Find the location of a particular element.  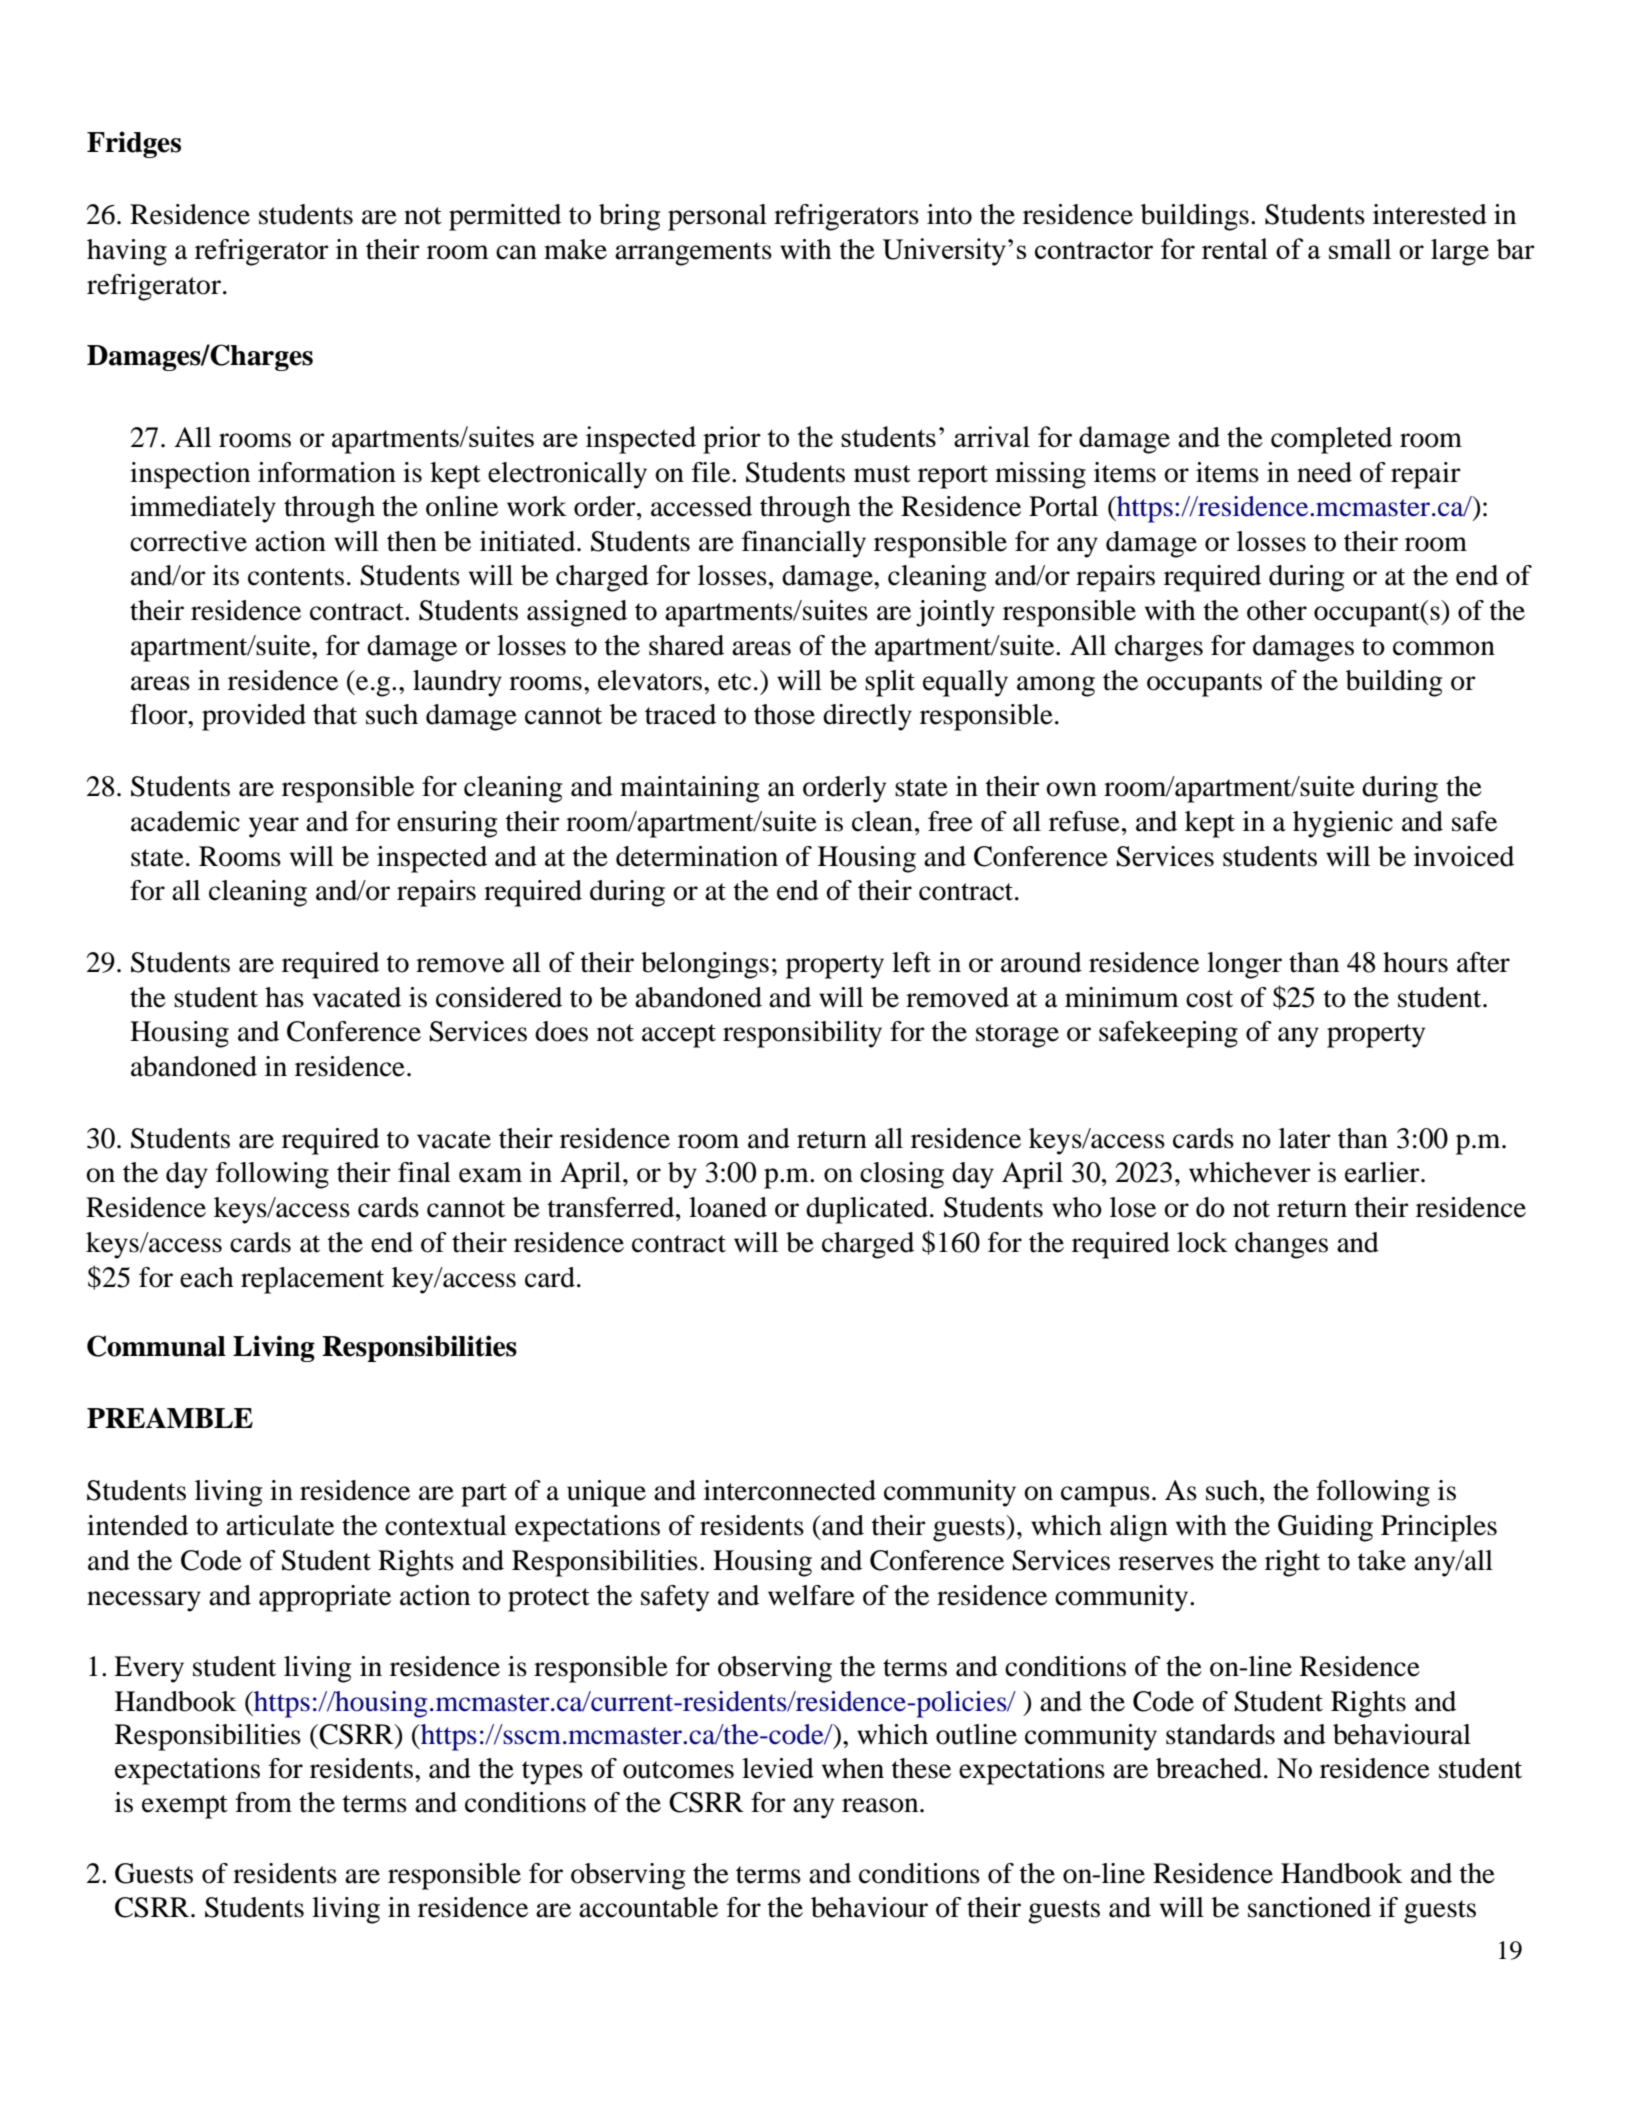

PREAMBLE is located at coordinates (170, 1417).
